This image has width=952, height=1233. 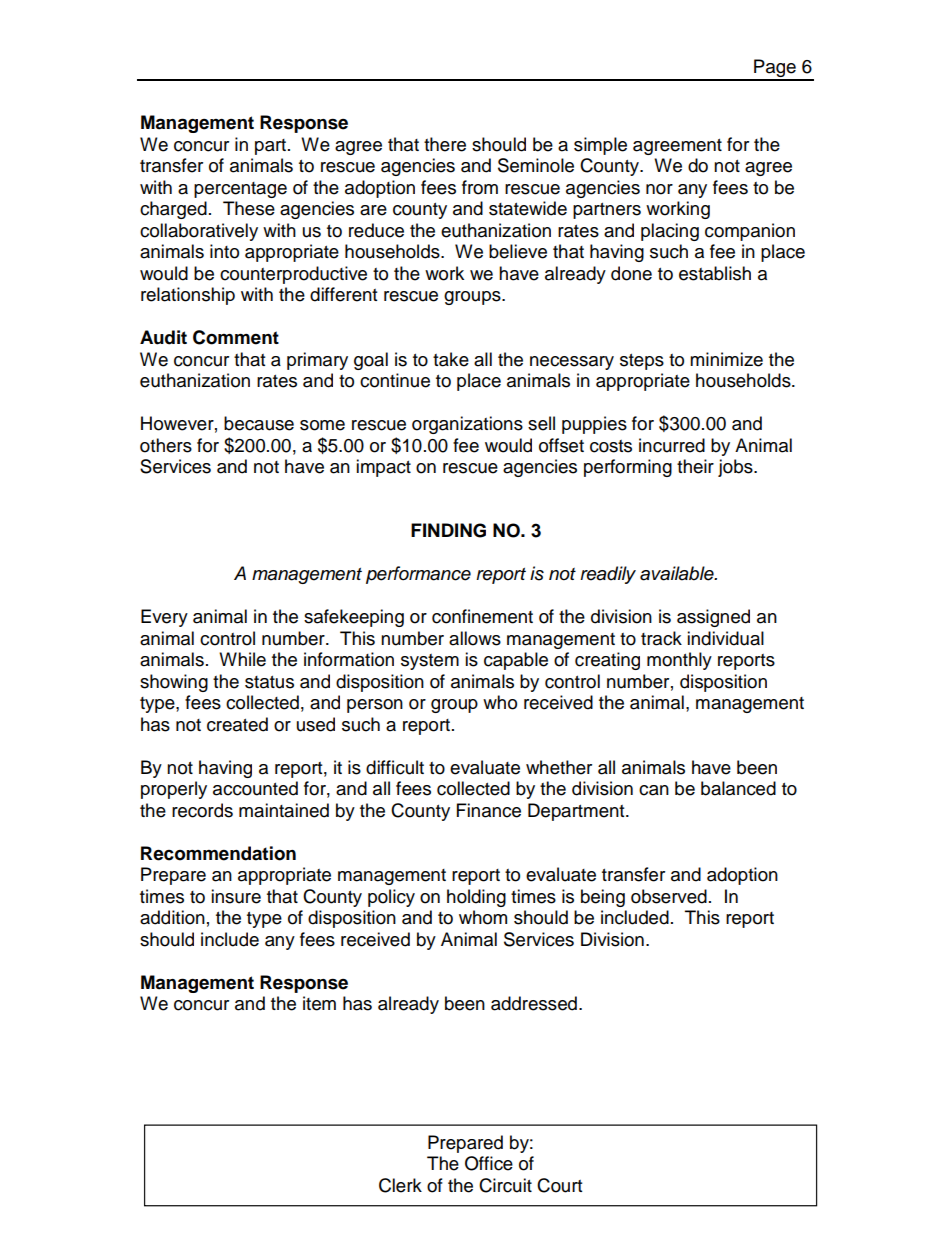 What do you see at coordinates (445, 144) in the image?
I see `there` at bounding box center [445, 144].
